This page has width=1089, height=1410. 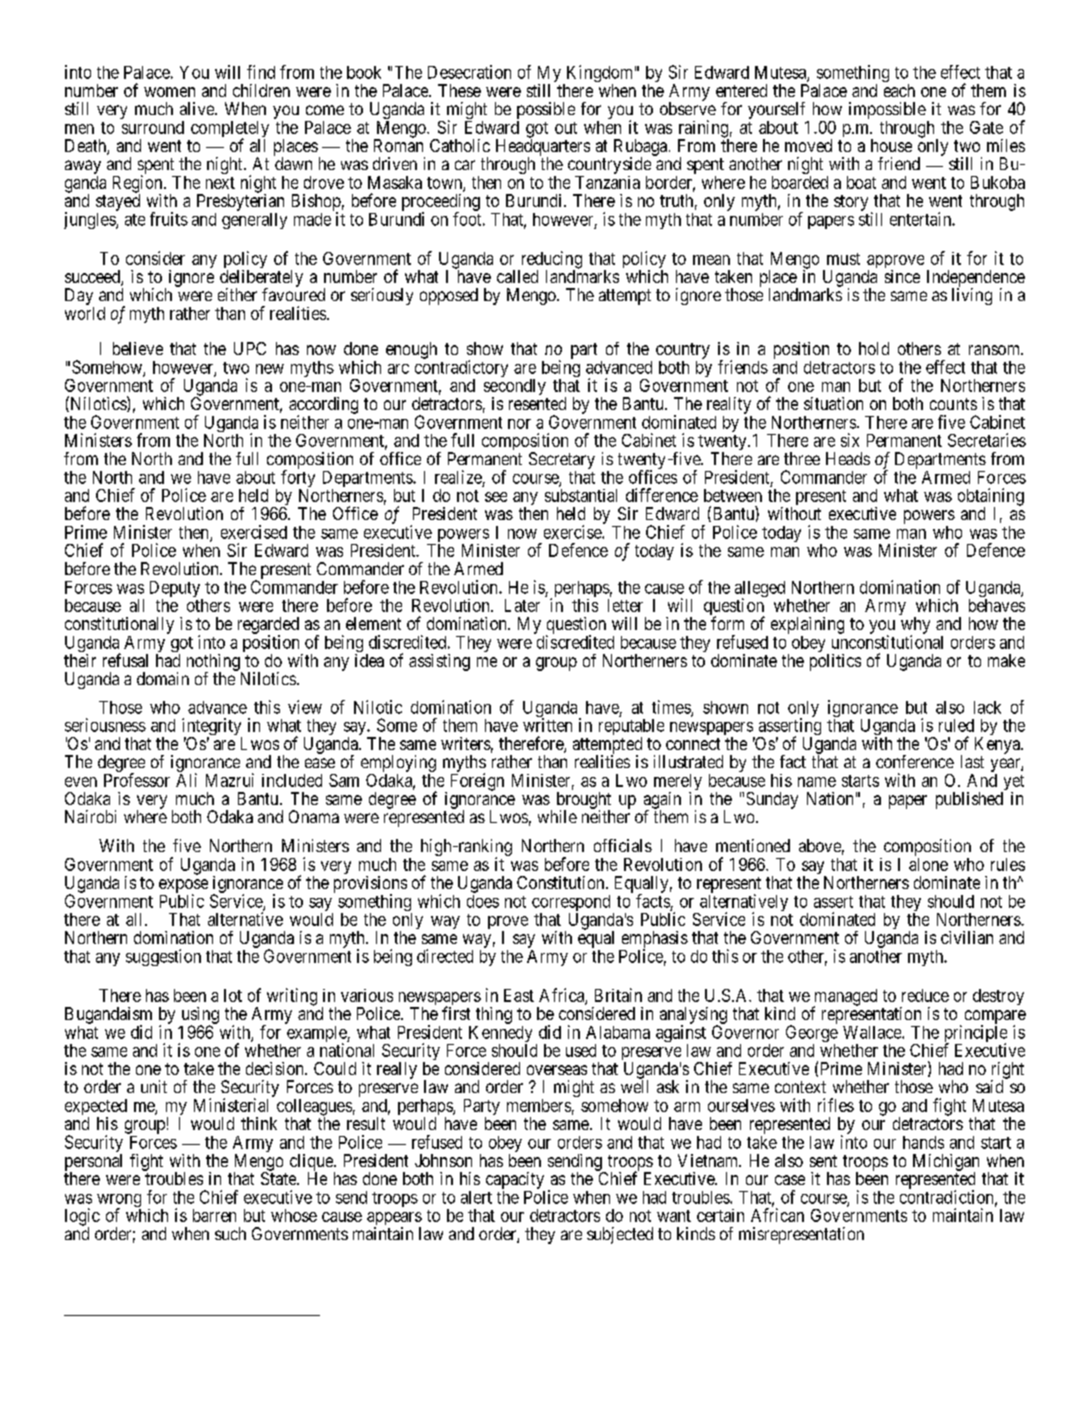 I want to click on Headquarters, so click(x=543, y=147).
